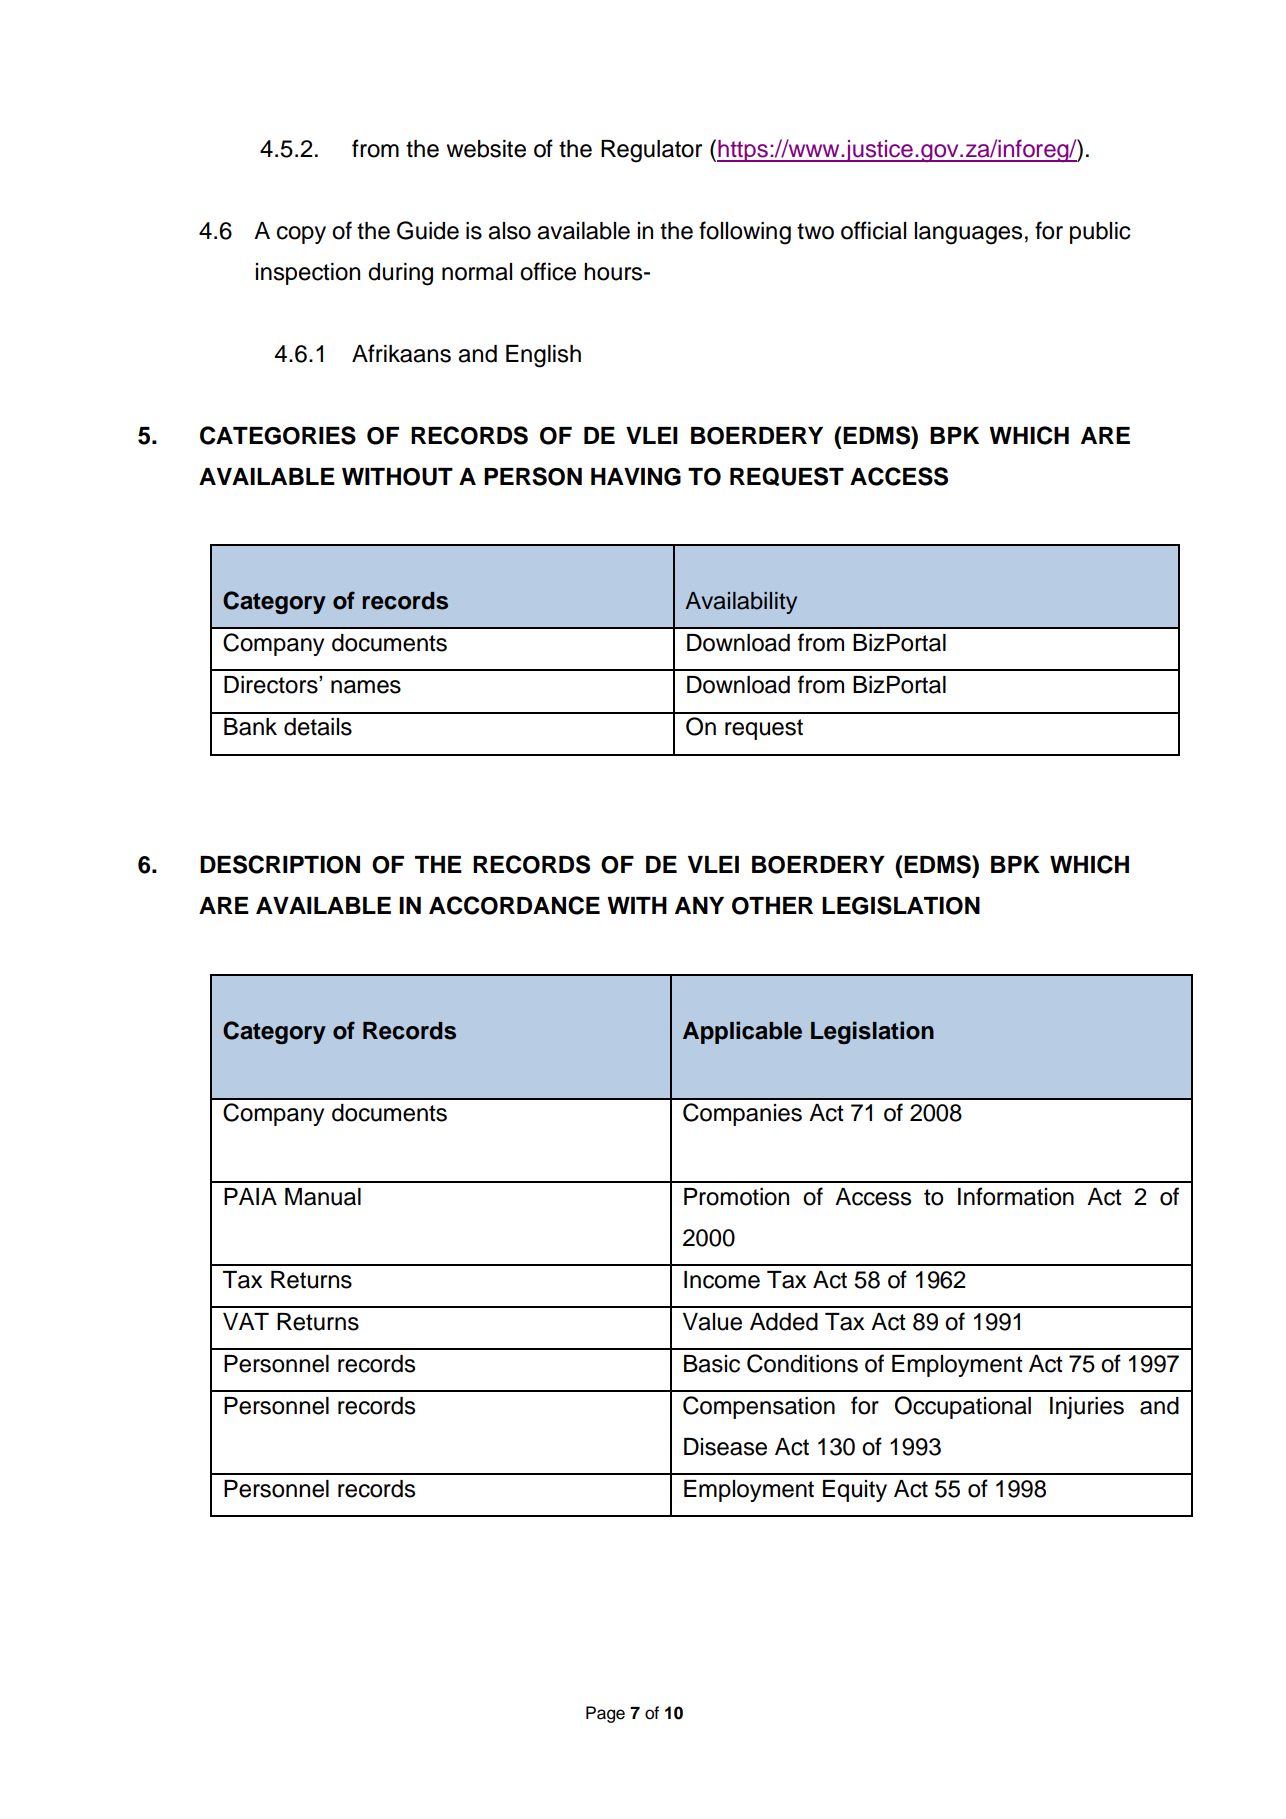  What do you see at coordinates (742, 1032) in the document?
I see `Applicable` at bounding box center [742, 1032].
